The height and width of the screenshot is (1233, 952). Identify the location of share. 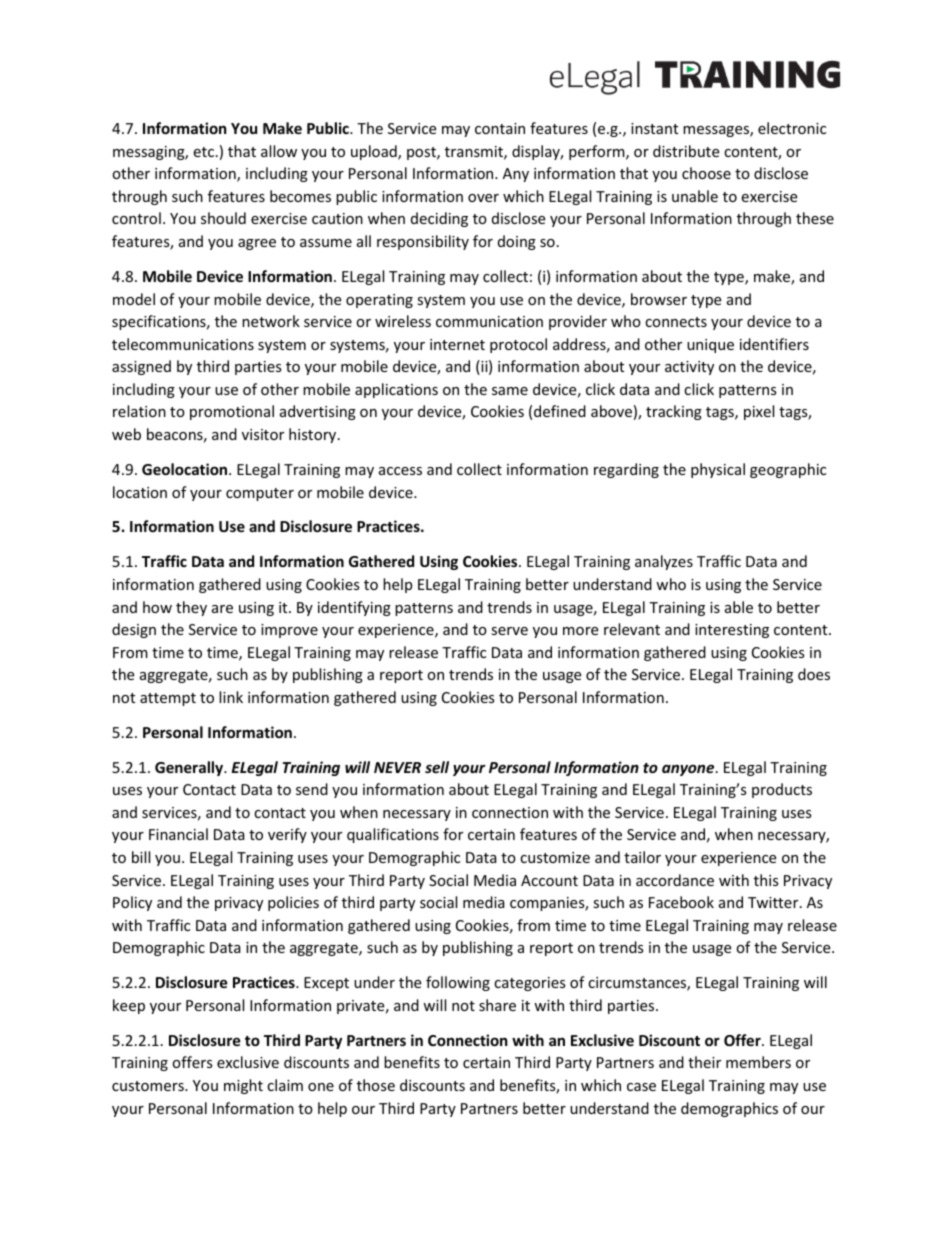
(497, 1005).
